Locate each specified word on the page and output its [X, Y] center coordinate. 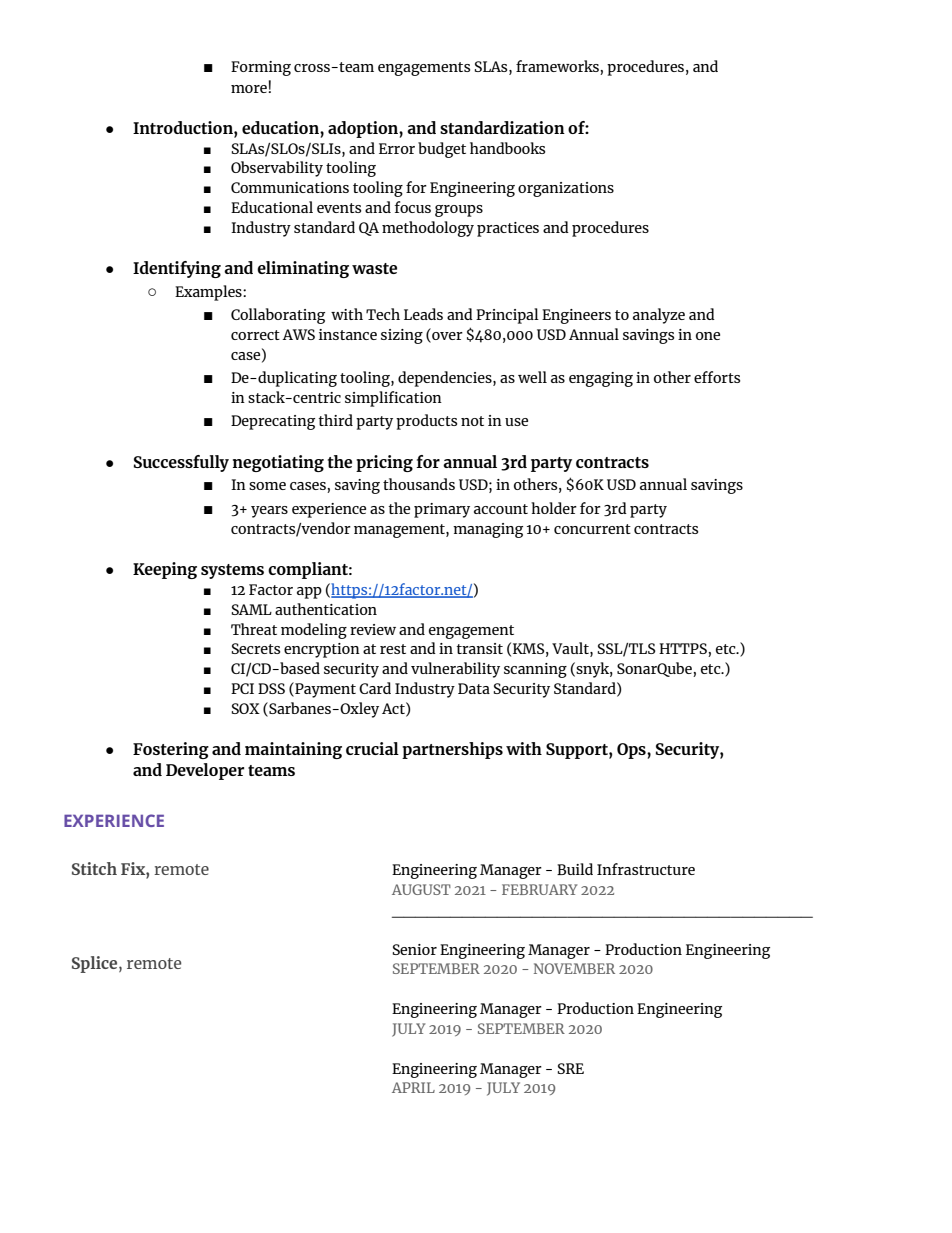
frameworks [558, 67]
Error [397, 148]
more [250, 89]
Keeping [165, 570]
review [373, 629]
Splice [96, 964]
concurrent [592, 529]
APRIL [413, 1087]
